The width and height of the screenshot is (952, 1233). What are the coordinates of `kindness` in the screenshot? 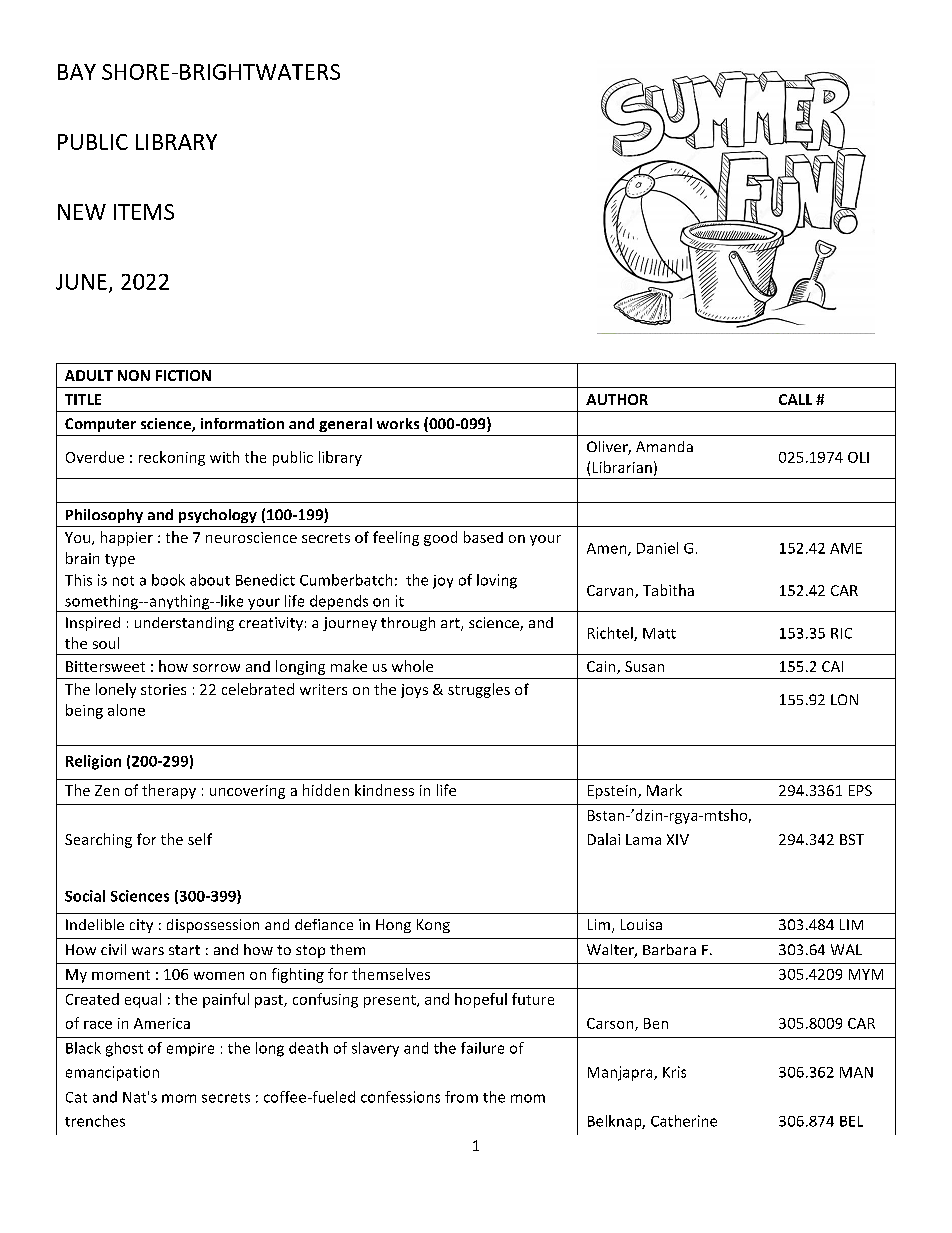 It's located at (384, 790).
